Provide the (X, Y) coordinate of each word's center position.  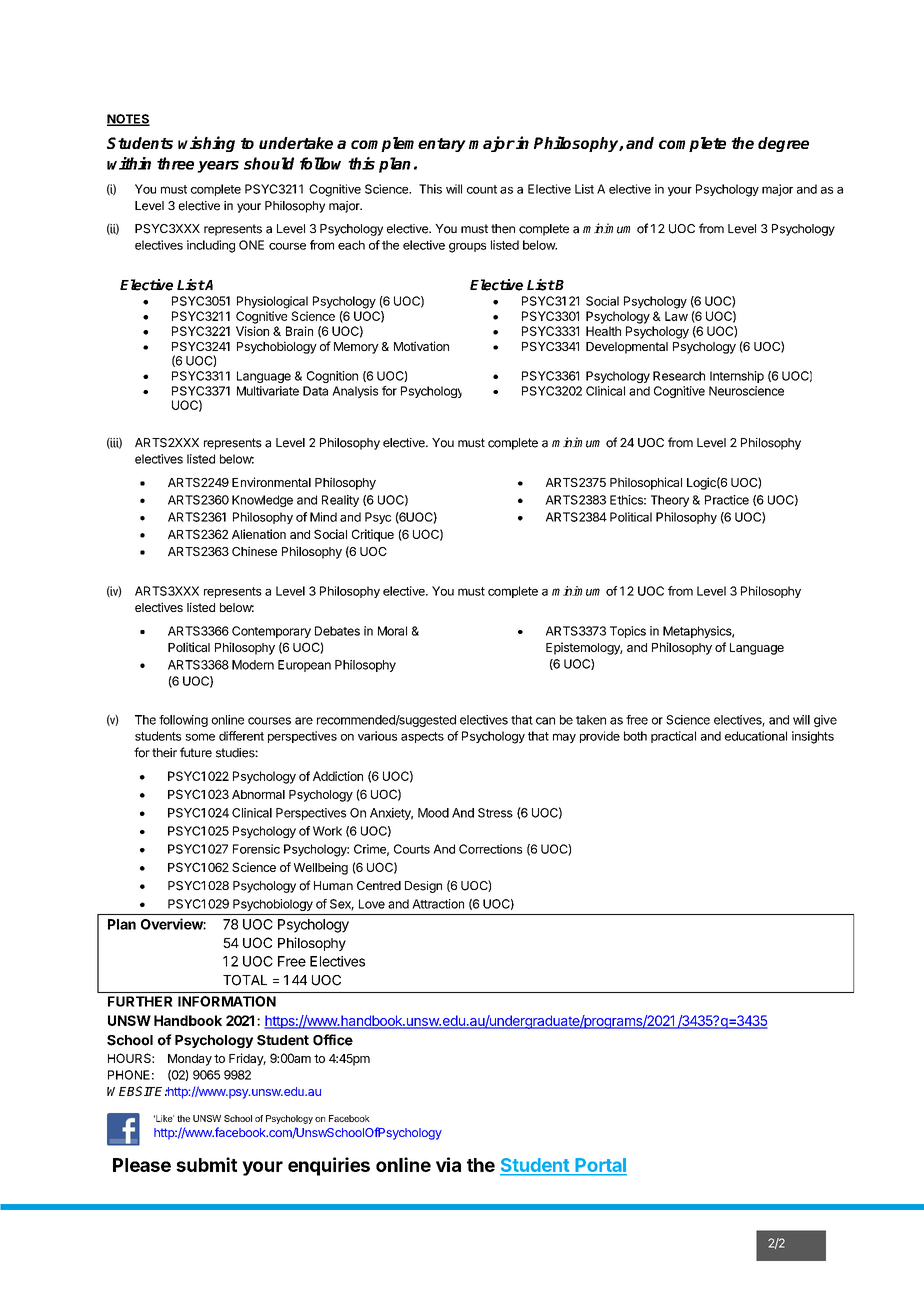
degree (783, 144)
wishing (206, 144)
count (482, 189)
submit (206, 1164)
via (448, 1164)
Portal (600, 1166)
